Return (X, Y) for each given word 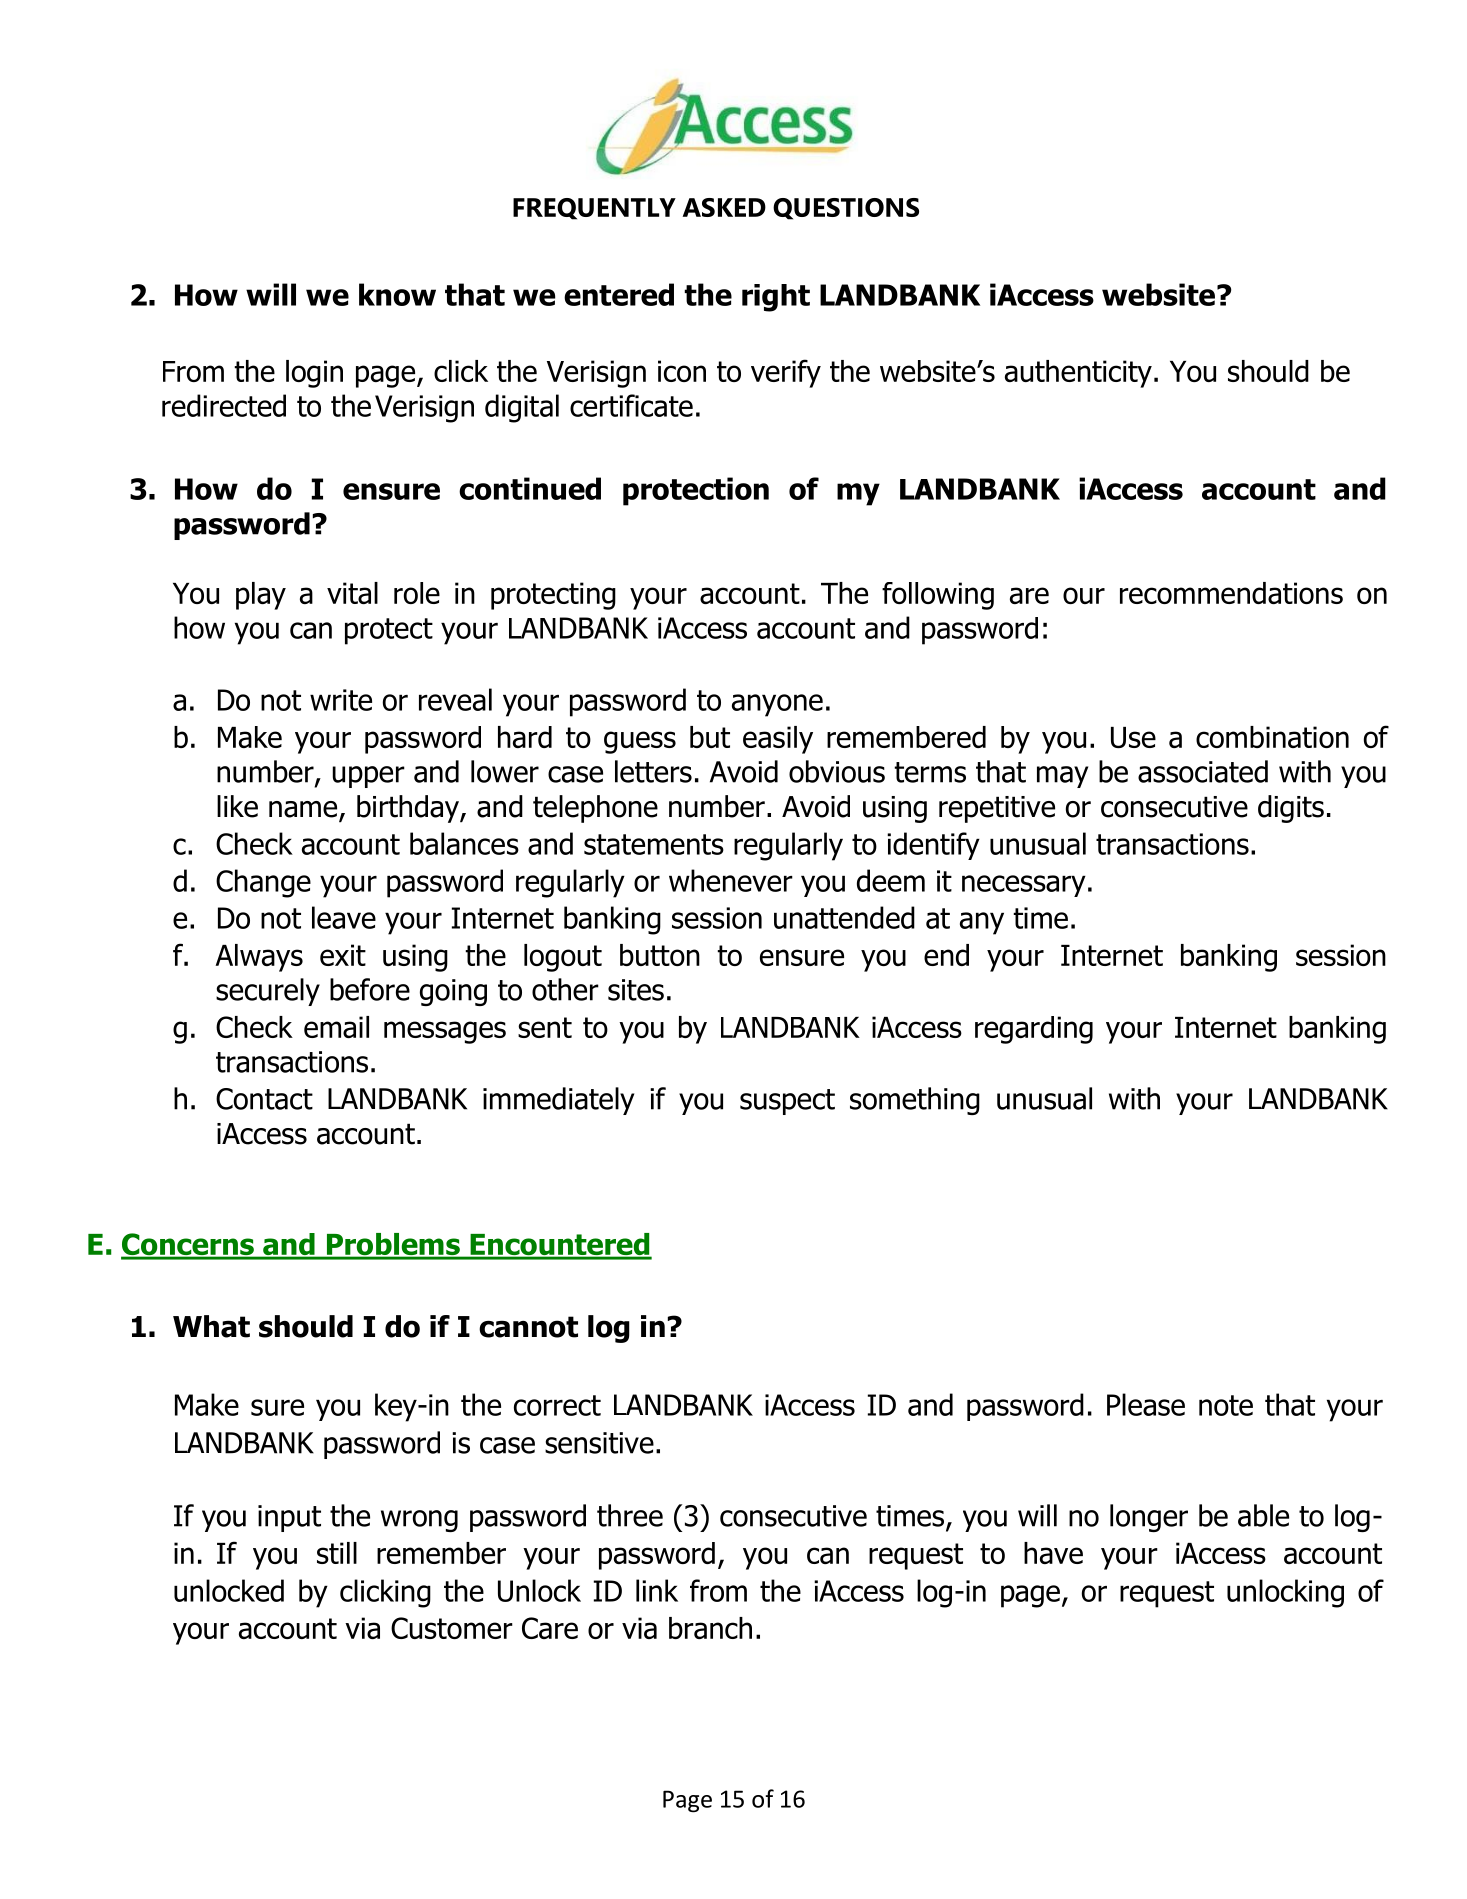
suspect (787, 1102)
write (341, 700)
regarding (1034, 1030)
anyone (777, 705)
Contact (264, 1099)
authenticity (1078, 374)
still (337, 1553)
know (397, 294)
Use (1133, 737)
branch (710, 1628)
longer (1149, 1518)
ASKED (724, 207)
